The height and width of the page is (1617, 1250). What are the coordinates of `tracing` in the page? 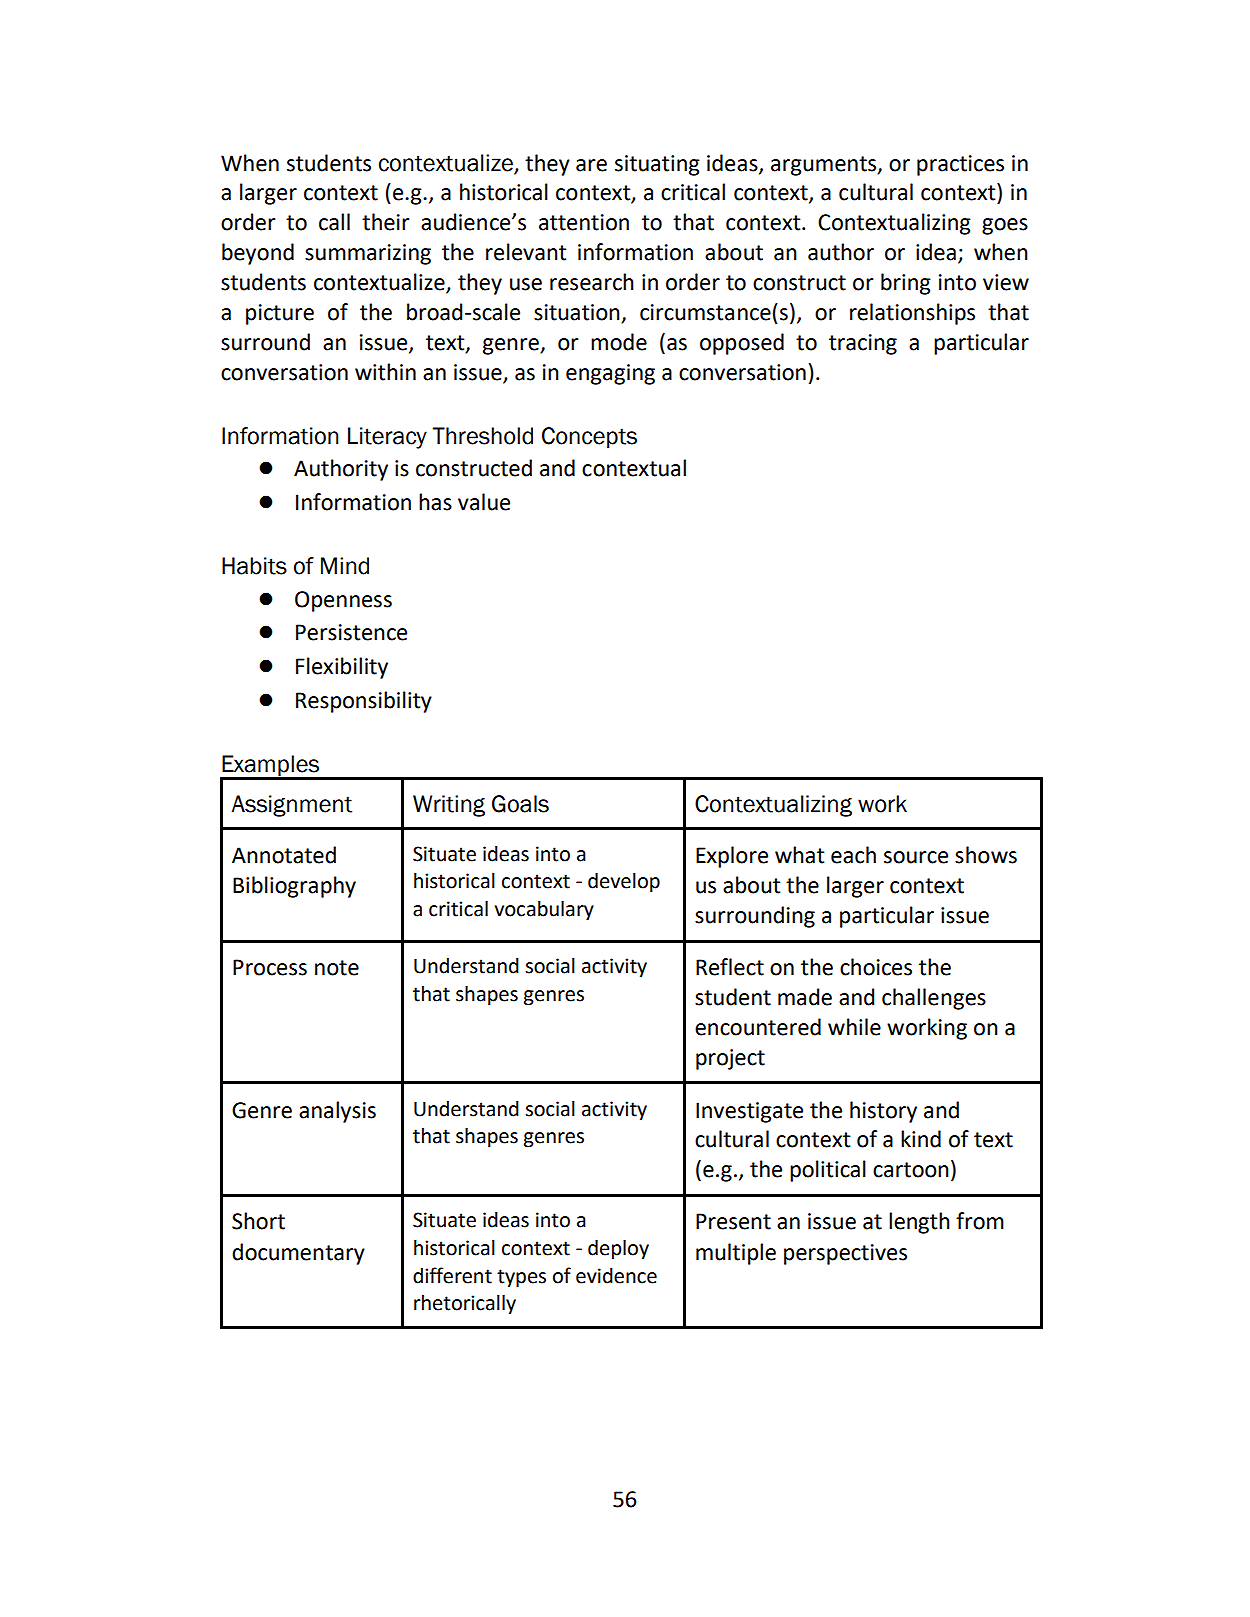 It's located at (863, 344).
